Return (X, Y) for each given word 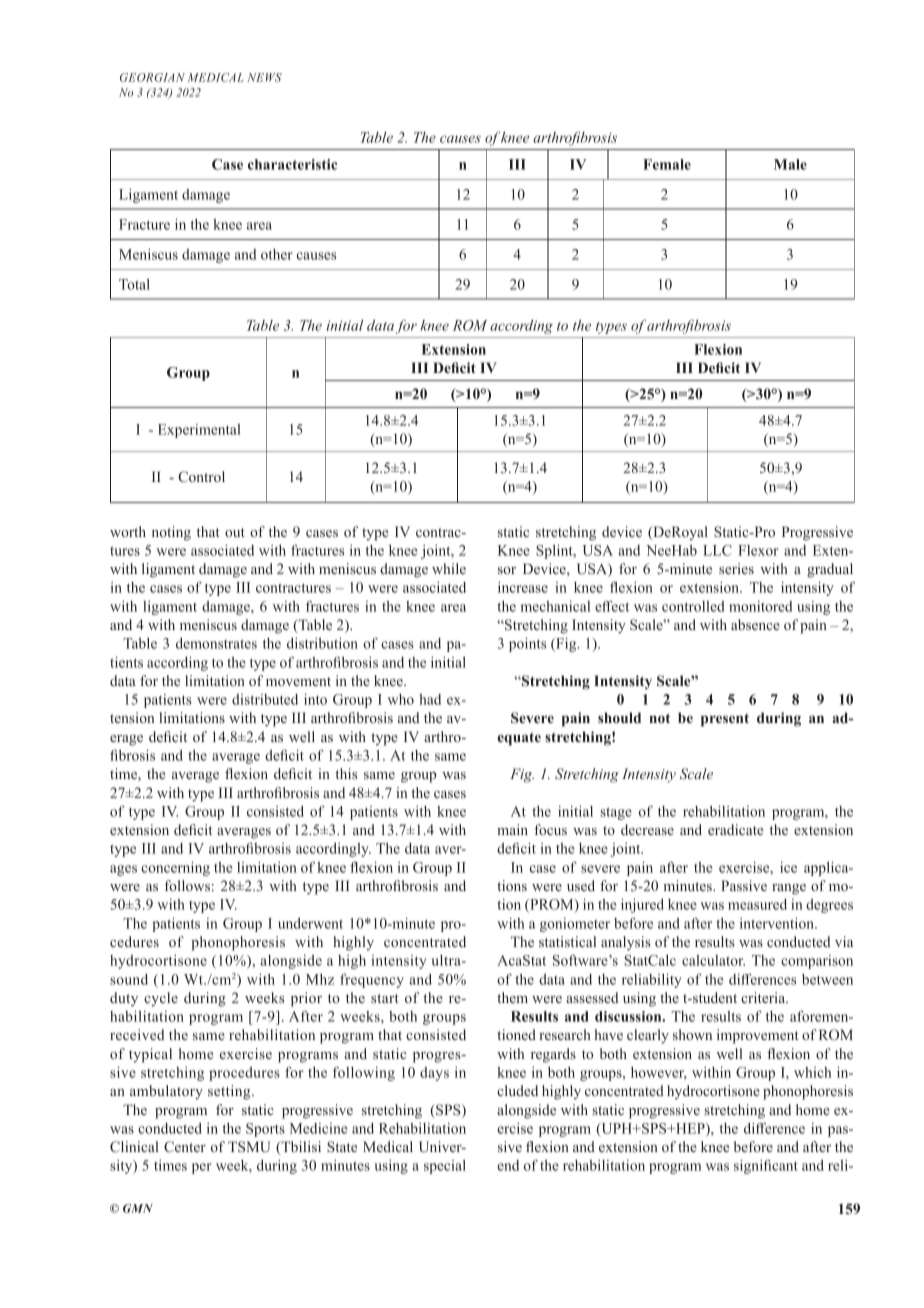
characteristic (292, 164)
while (449, 568)
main (512, 829)
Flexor (758, 550)
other (277, 254)
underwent (310, 923)
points (527, 644)
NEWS (264, 77)
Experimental (199, 431)
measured (757, 904)
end (508, 1165)
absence (755, 624)
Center (185, 1146)
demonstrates (216, 643)
